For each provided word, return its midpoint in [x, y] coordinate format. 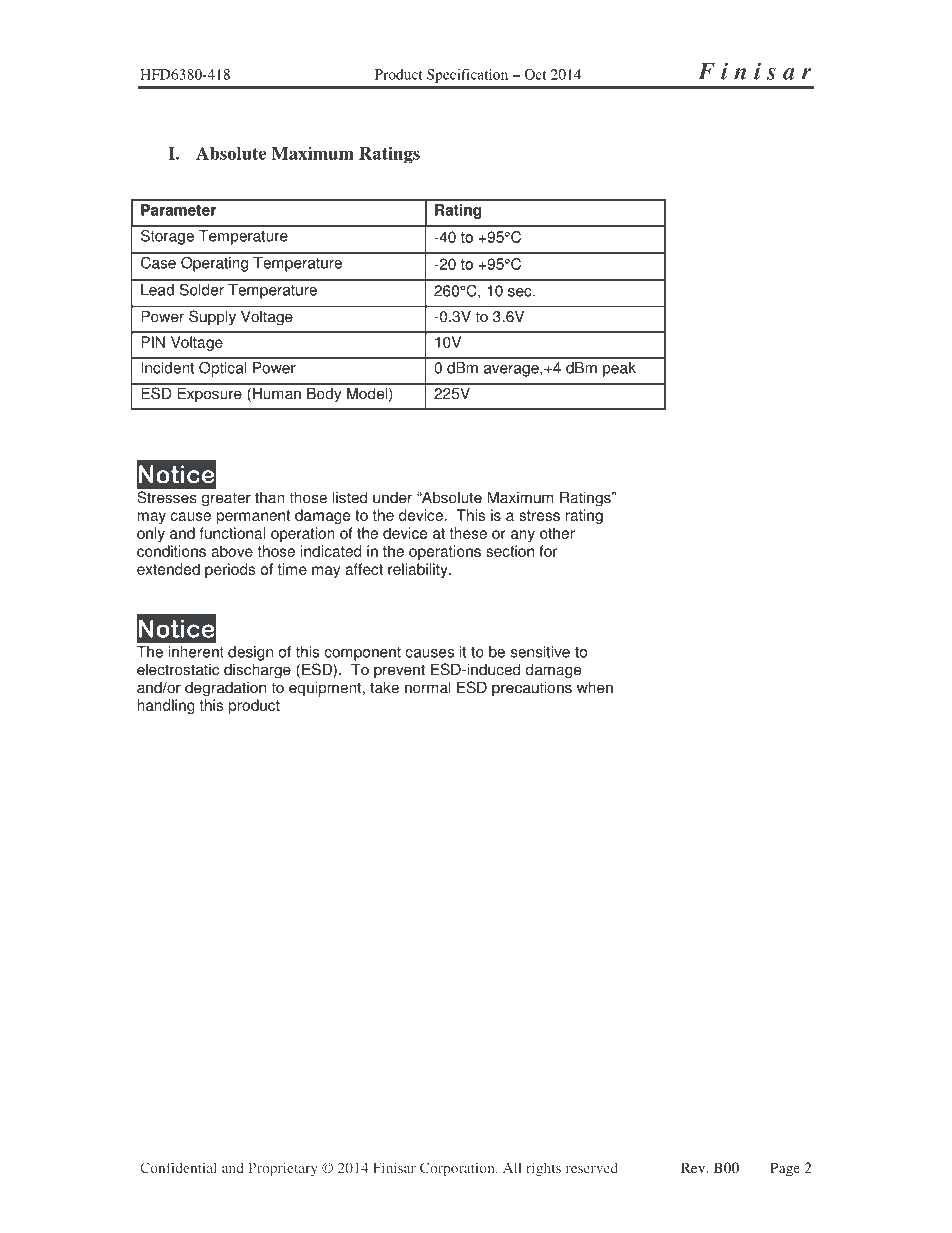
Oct [535, 74]
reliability [419, 570]
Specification [467, 76]
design [250, 653]
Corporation [458, 1169]
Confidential [178, 1167]
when [595, 687]
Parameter [178, 210]
